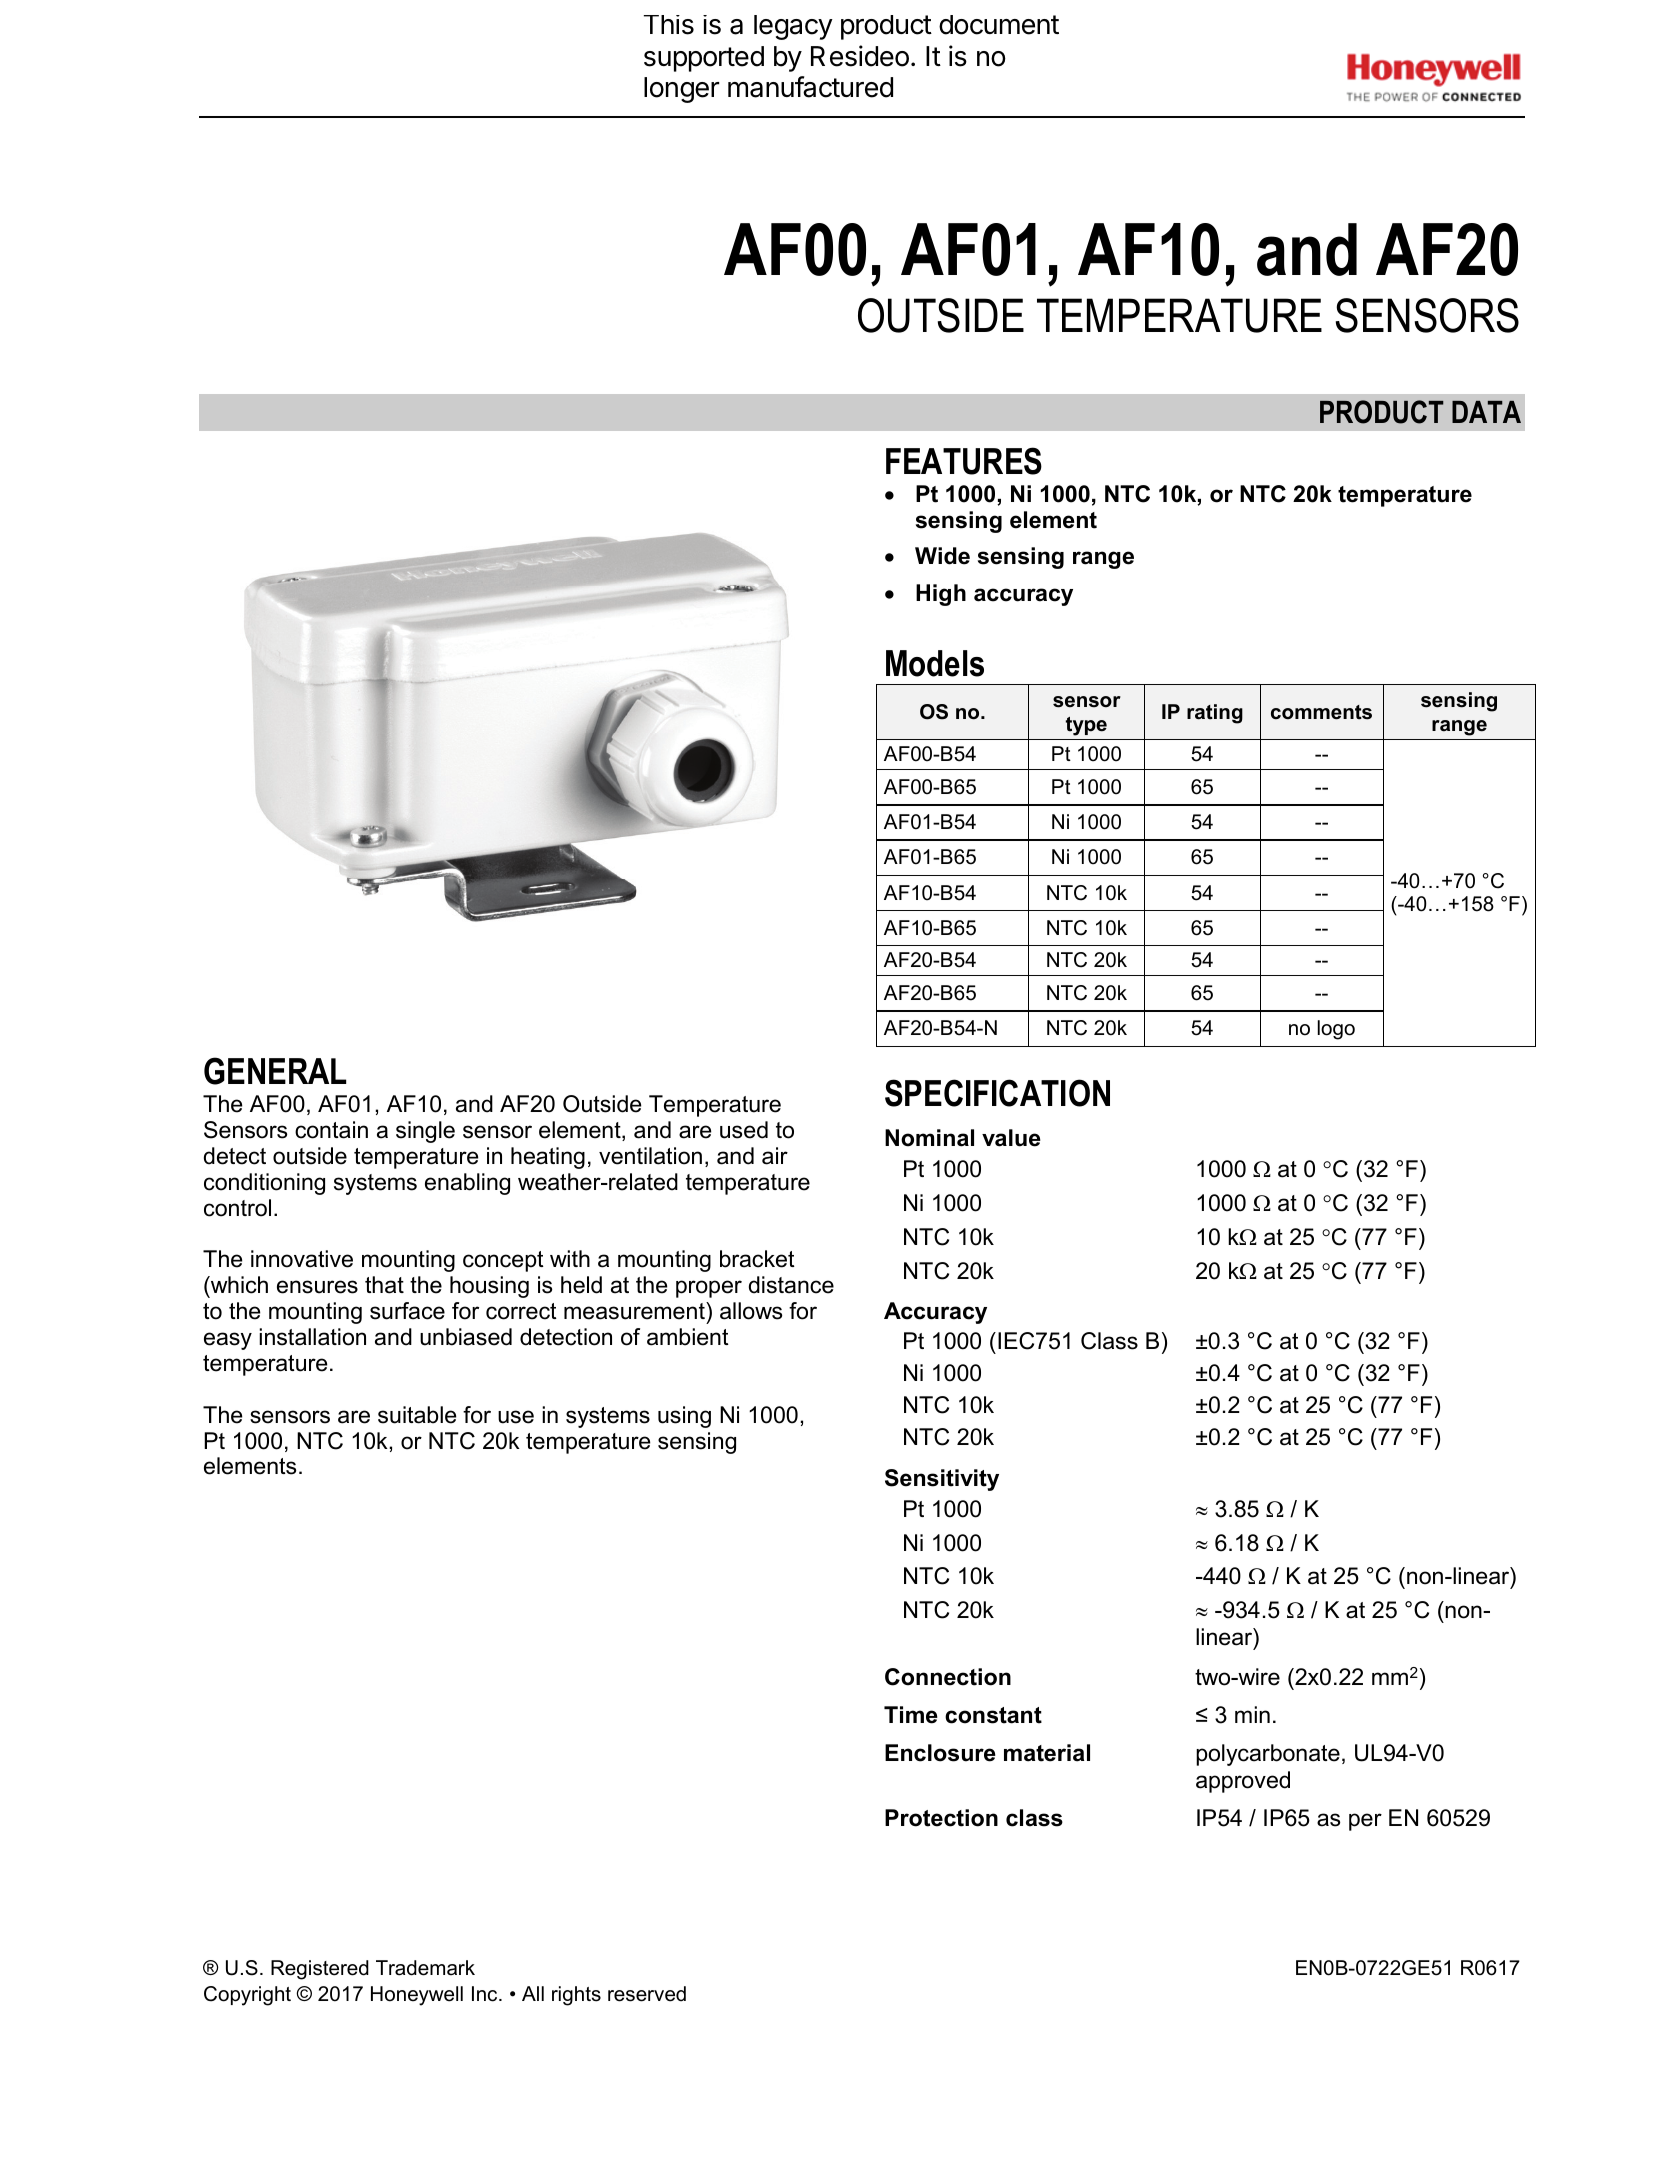  Describe the element at coordinates (425, 1968) in the document. I see `Trademark` at that location.
